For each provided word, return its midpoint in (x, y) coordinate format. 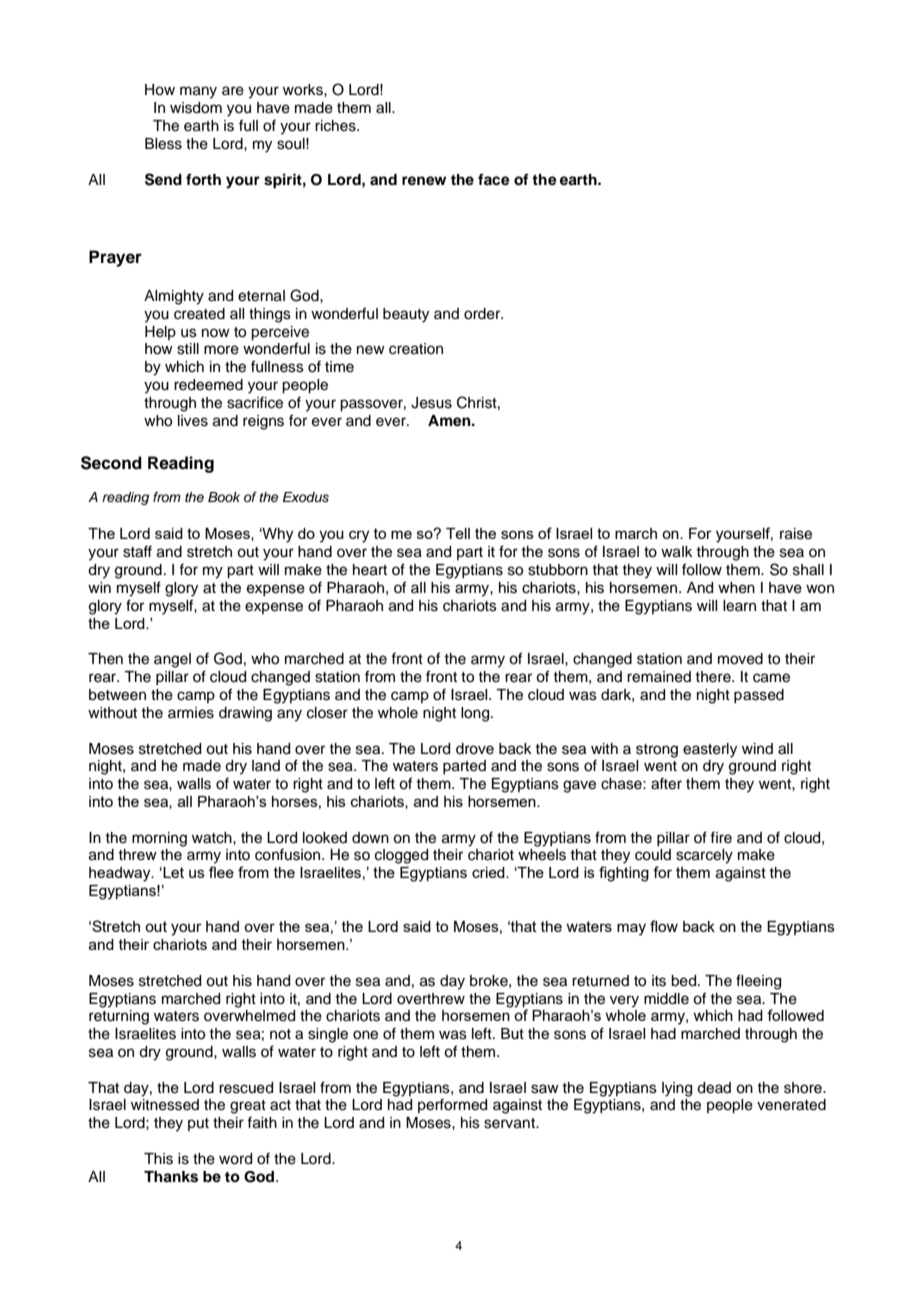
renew (424, 181)
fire (721, 838)
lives (193, 421)
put (198, 1124)
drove (475, 749)
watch (213, 838)
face (494, 180)
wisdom (196, 108)
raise (796, 534)
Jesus (431, 403)
